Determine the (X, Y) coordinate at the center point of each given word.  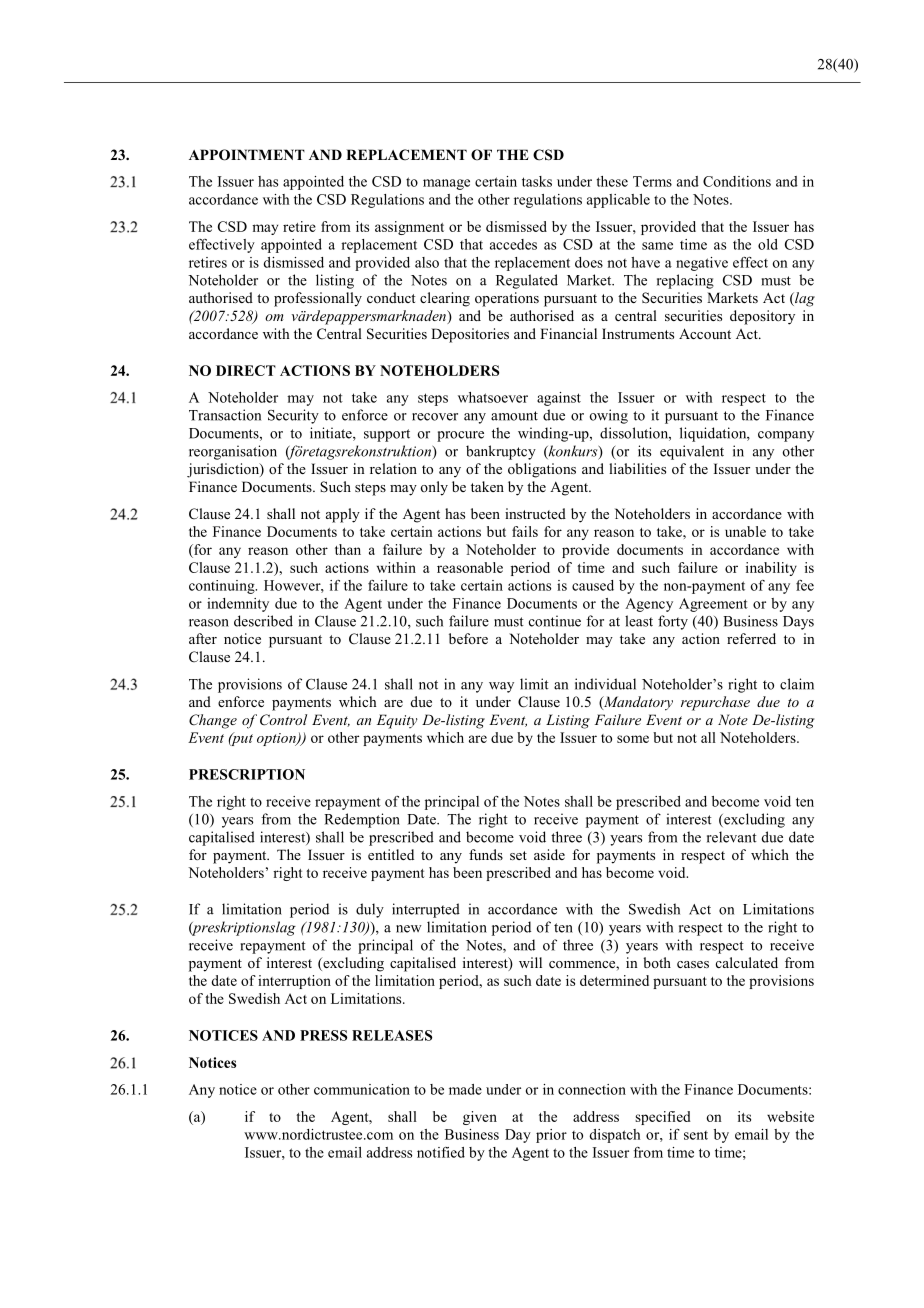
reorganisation (233, 452)
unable (745, 531)
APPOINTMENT (247, 155)
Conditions (737, 181)
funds (486, 854)
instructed (535, 513)
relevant (732, 837)
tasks (537, 181)
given (480, 1118)
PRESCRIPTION (247, 774)
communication (362, 1089)
